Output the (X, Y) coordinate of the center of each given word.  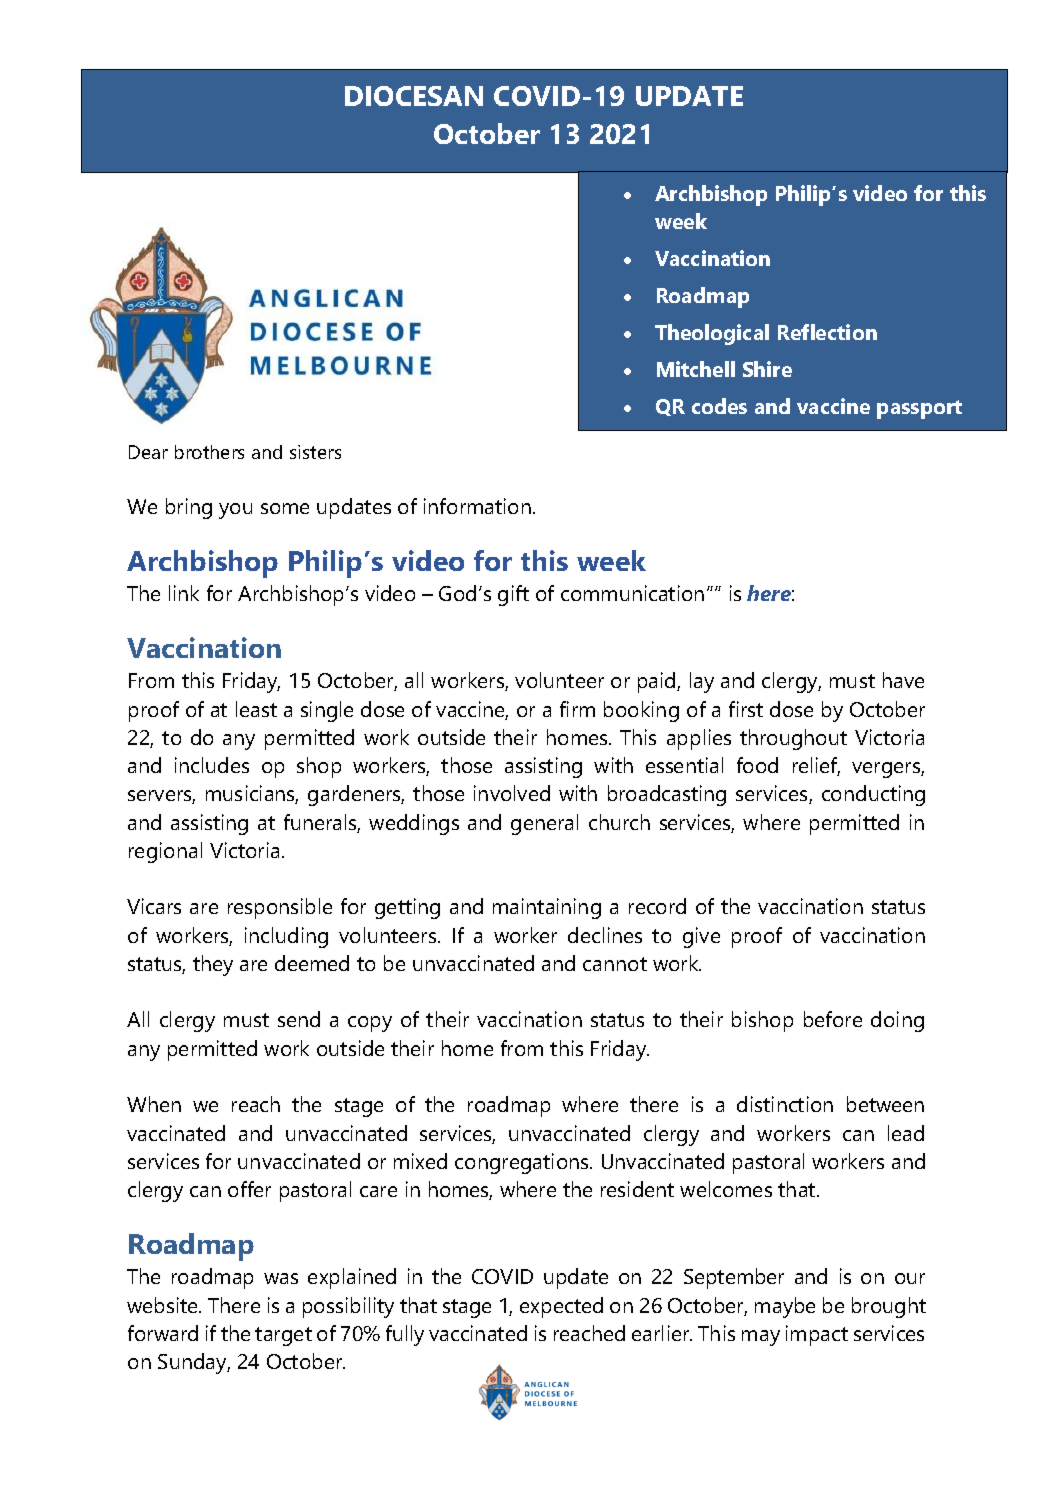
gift (513, 595)
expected (561, 1307)
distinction (785, 1104)
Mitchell (696, 369)
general (544, 824)
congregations (523, 1163)
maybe (785, 1307)
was (281, 1278)
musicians (252, 794)
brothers (209, 452)
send (299, 1019)
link (184, 593)
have (903, 680)
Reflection (827, 332)
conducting (873, 795)
